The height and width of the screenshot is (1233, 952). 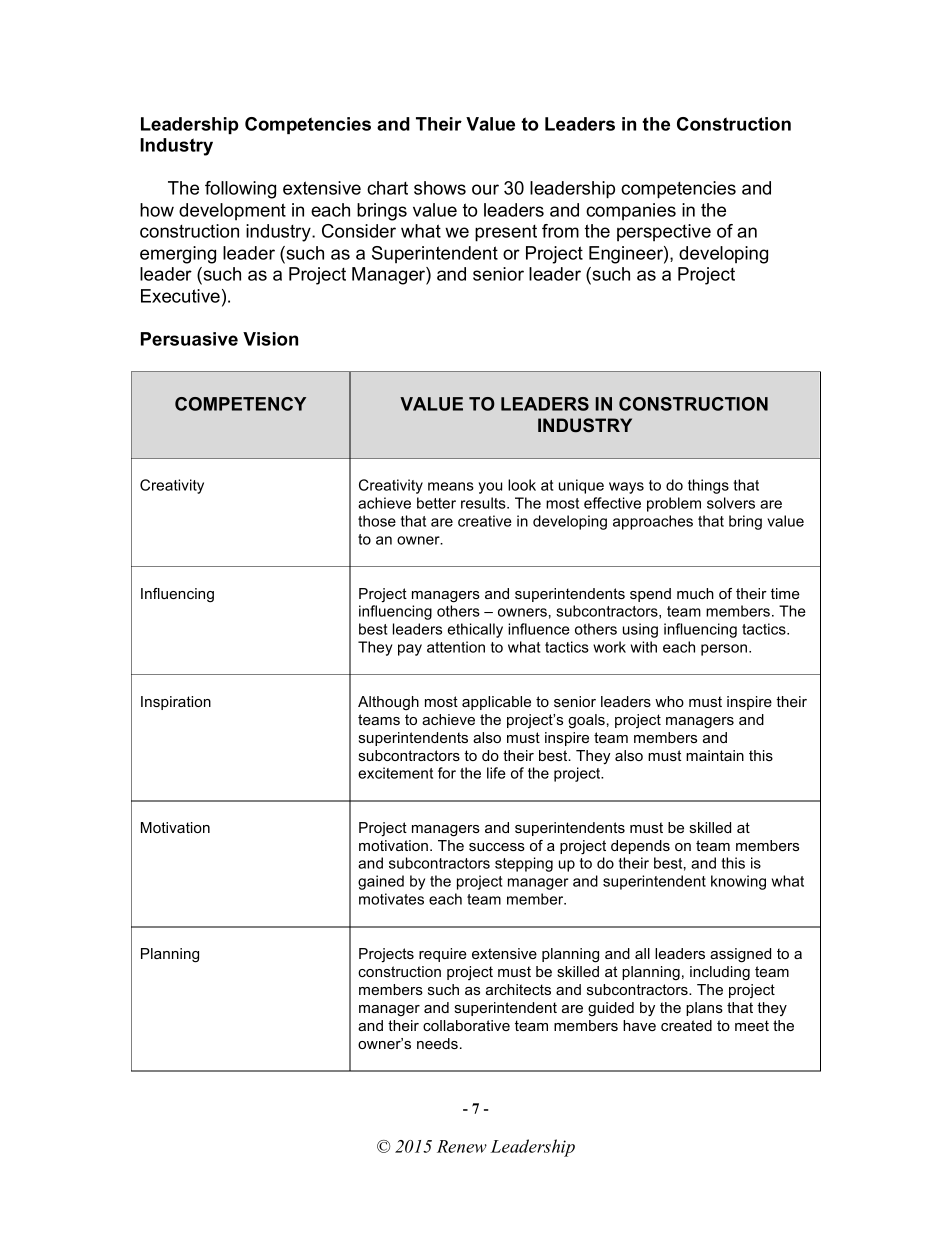 What do you see at coordinates (232, 211) in the screenshot?
I see `development` at bounding box center [232, 211].
